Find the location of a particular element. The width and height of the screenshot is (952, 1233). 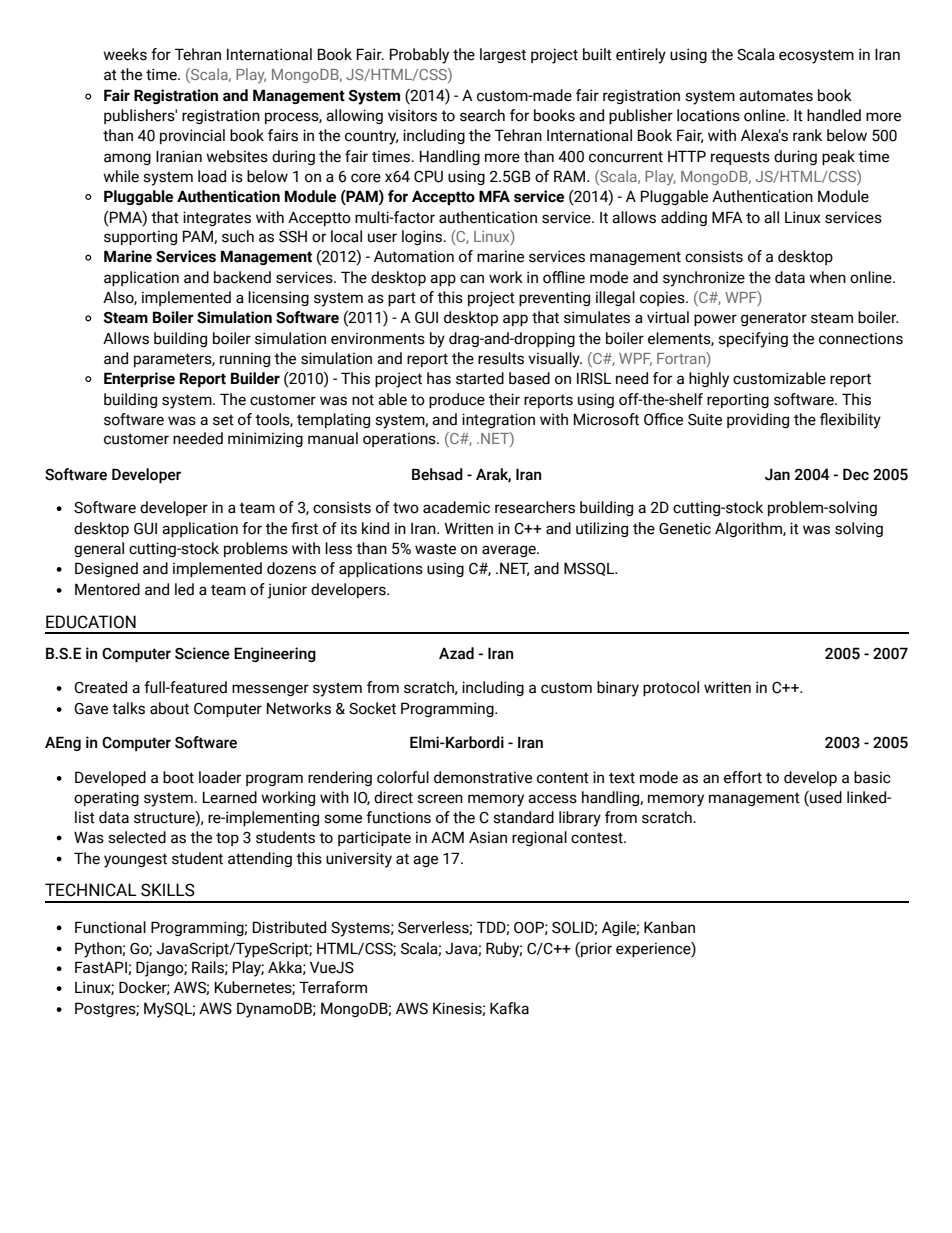

about is located at coordinates (169, 708).
